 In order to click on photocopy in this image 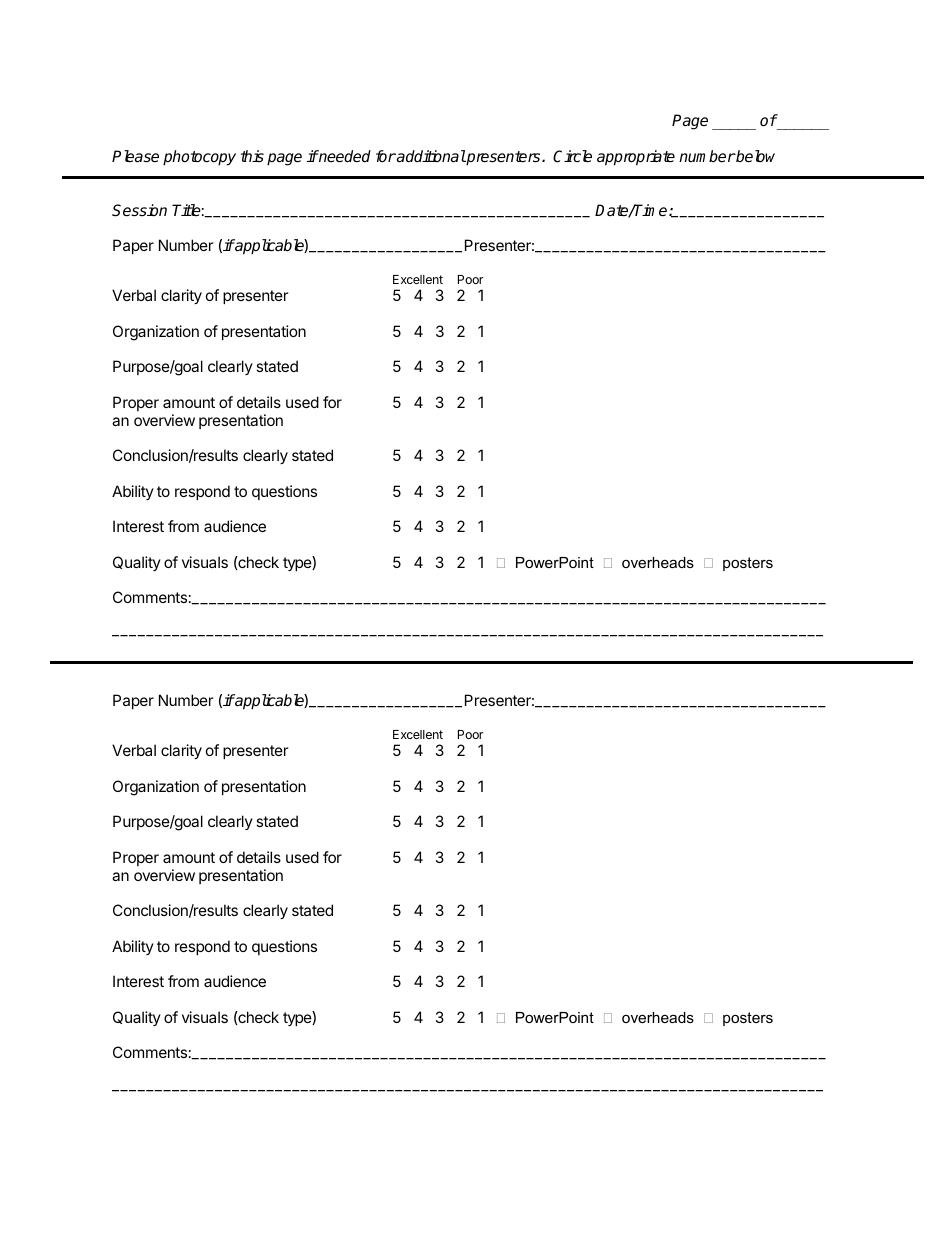, I will do `click(199, 158)`.
